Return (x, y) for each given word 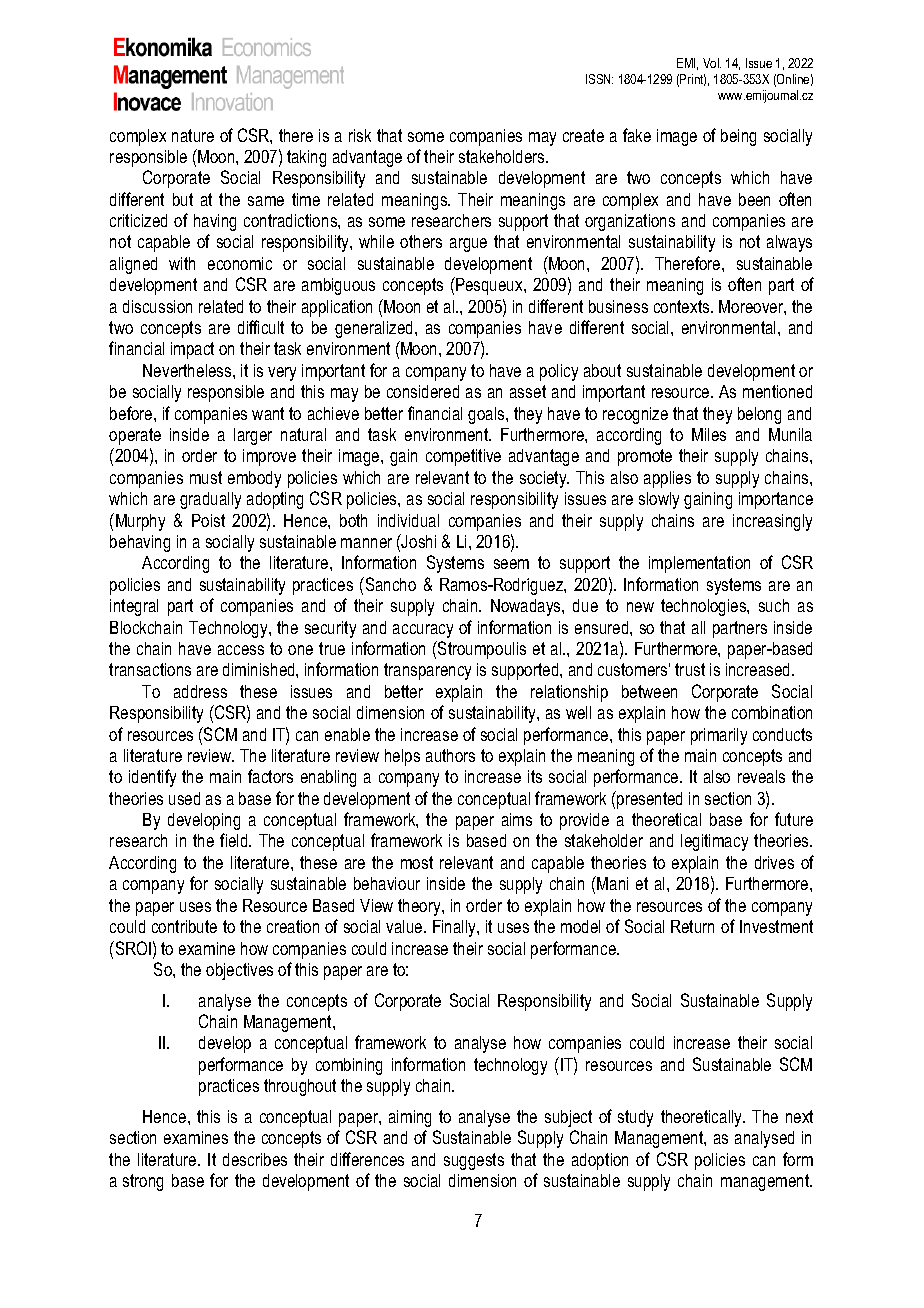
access (241, 650)
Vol (712, 63)
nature (193, 135)
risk (360, 135)
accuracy (423, 631)
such (774, 605)
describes (255, 1159)
